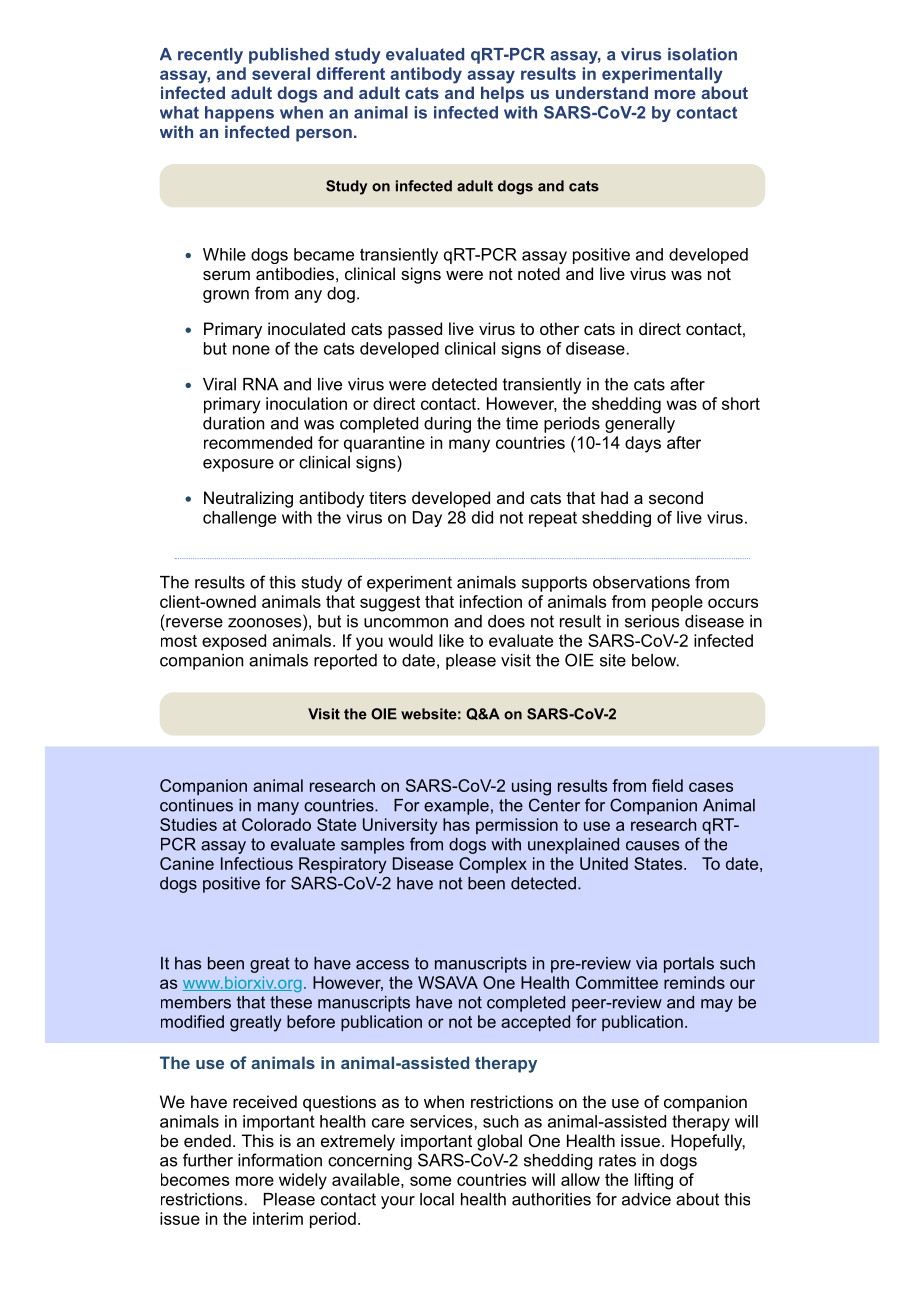 This screenshot has width=924, height=1308. What do you see at coordinates (456, 807) in the screenshot?
I see `example` at bounding box center [456, 807].
